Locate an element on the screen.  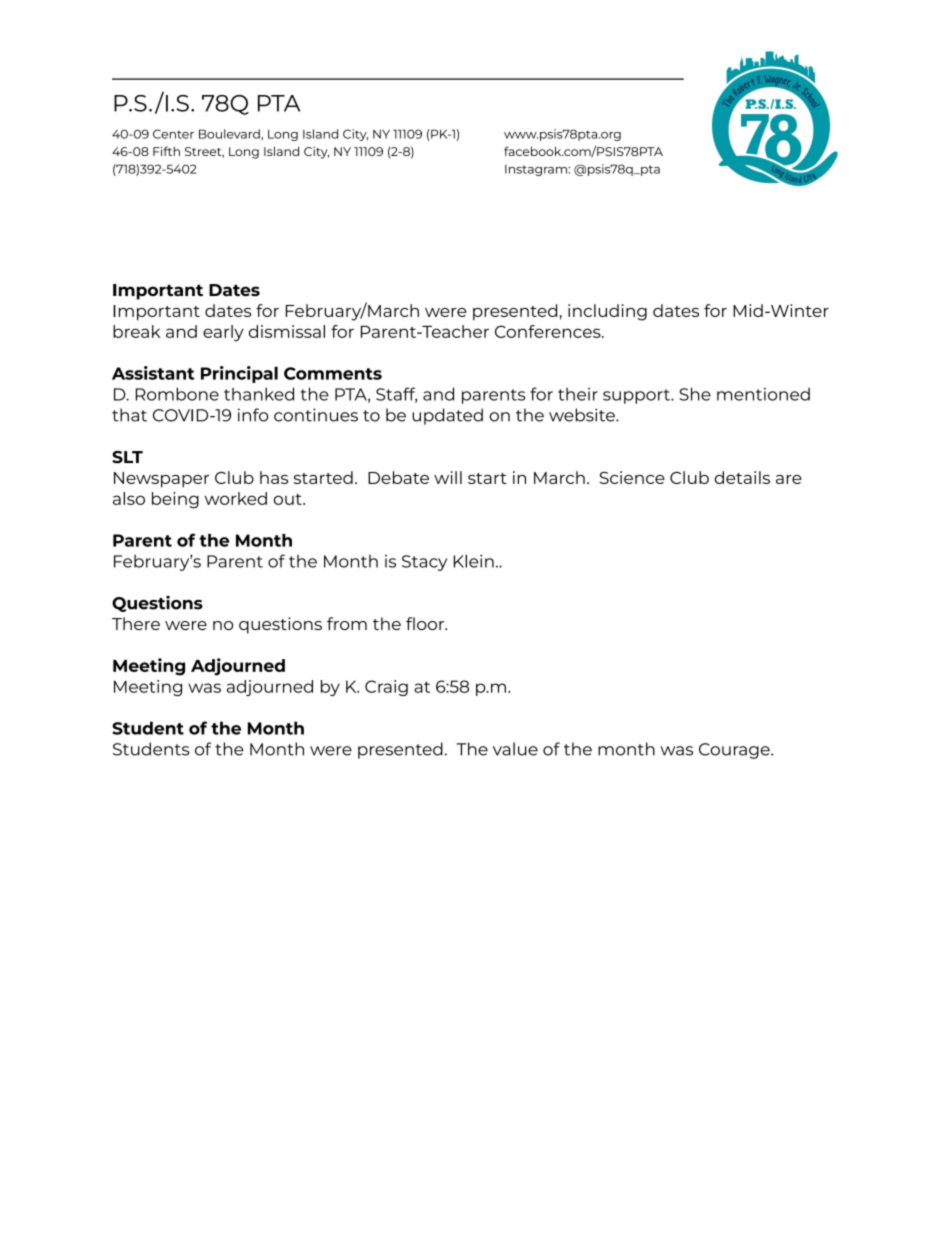
Instagram is located at coordinates (537, 170).
